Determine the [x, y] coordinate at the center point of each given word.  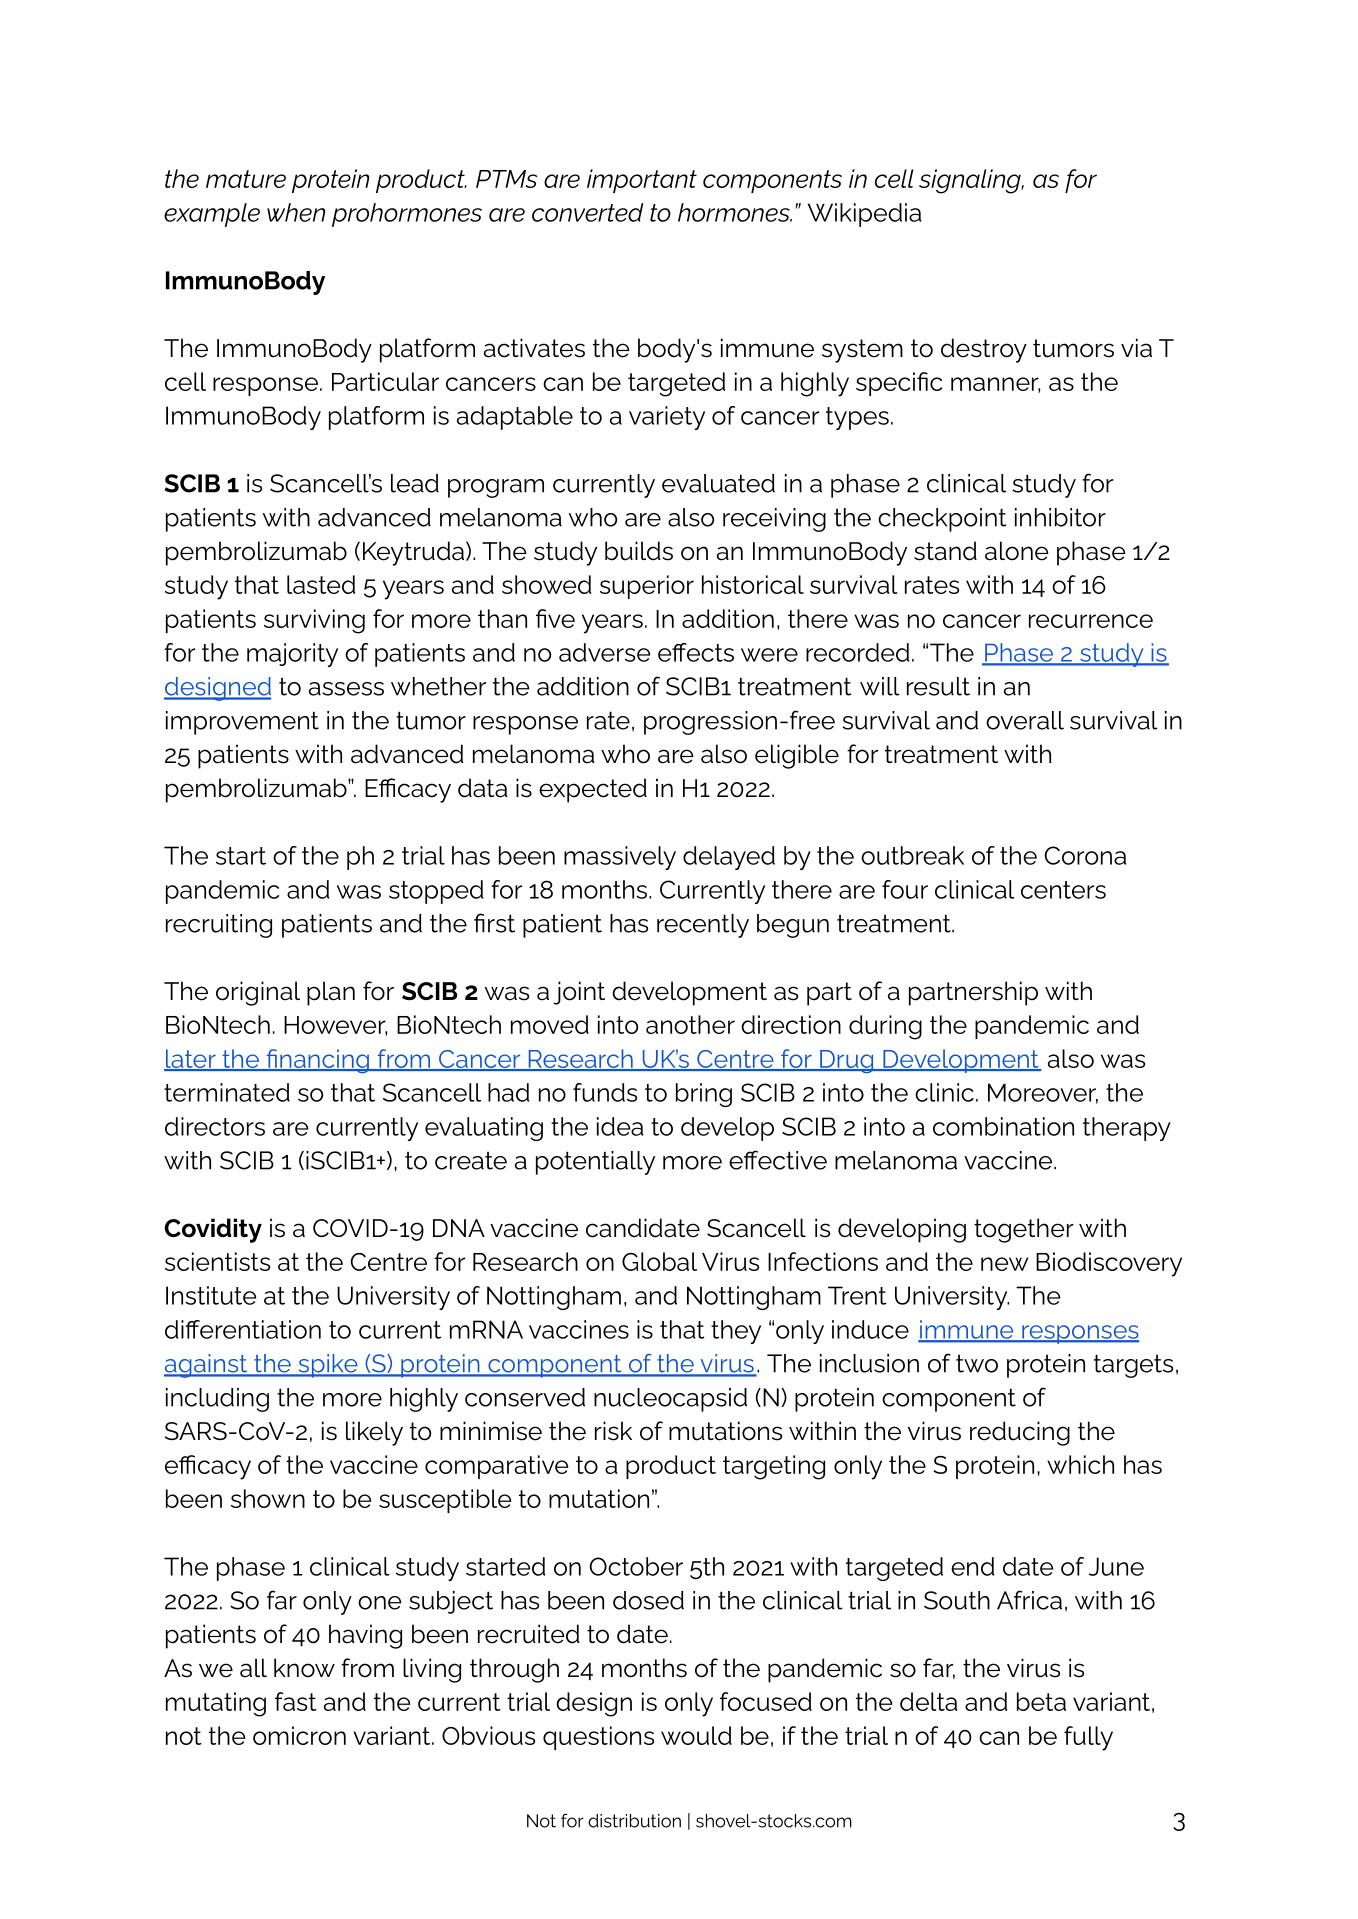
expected [593, 790]
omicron [299, 1735]
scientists [217, 1261]
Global [659, 1261]
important [642, 181]
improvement [242, 723]
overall [1025, 720]
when [296, 212]
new [1004, 1264]
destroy [984, 350]
